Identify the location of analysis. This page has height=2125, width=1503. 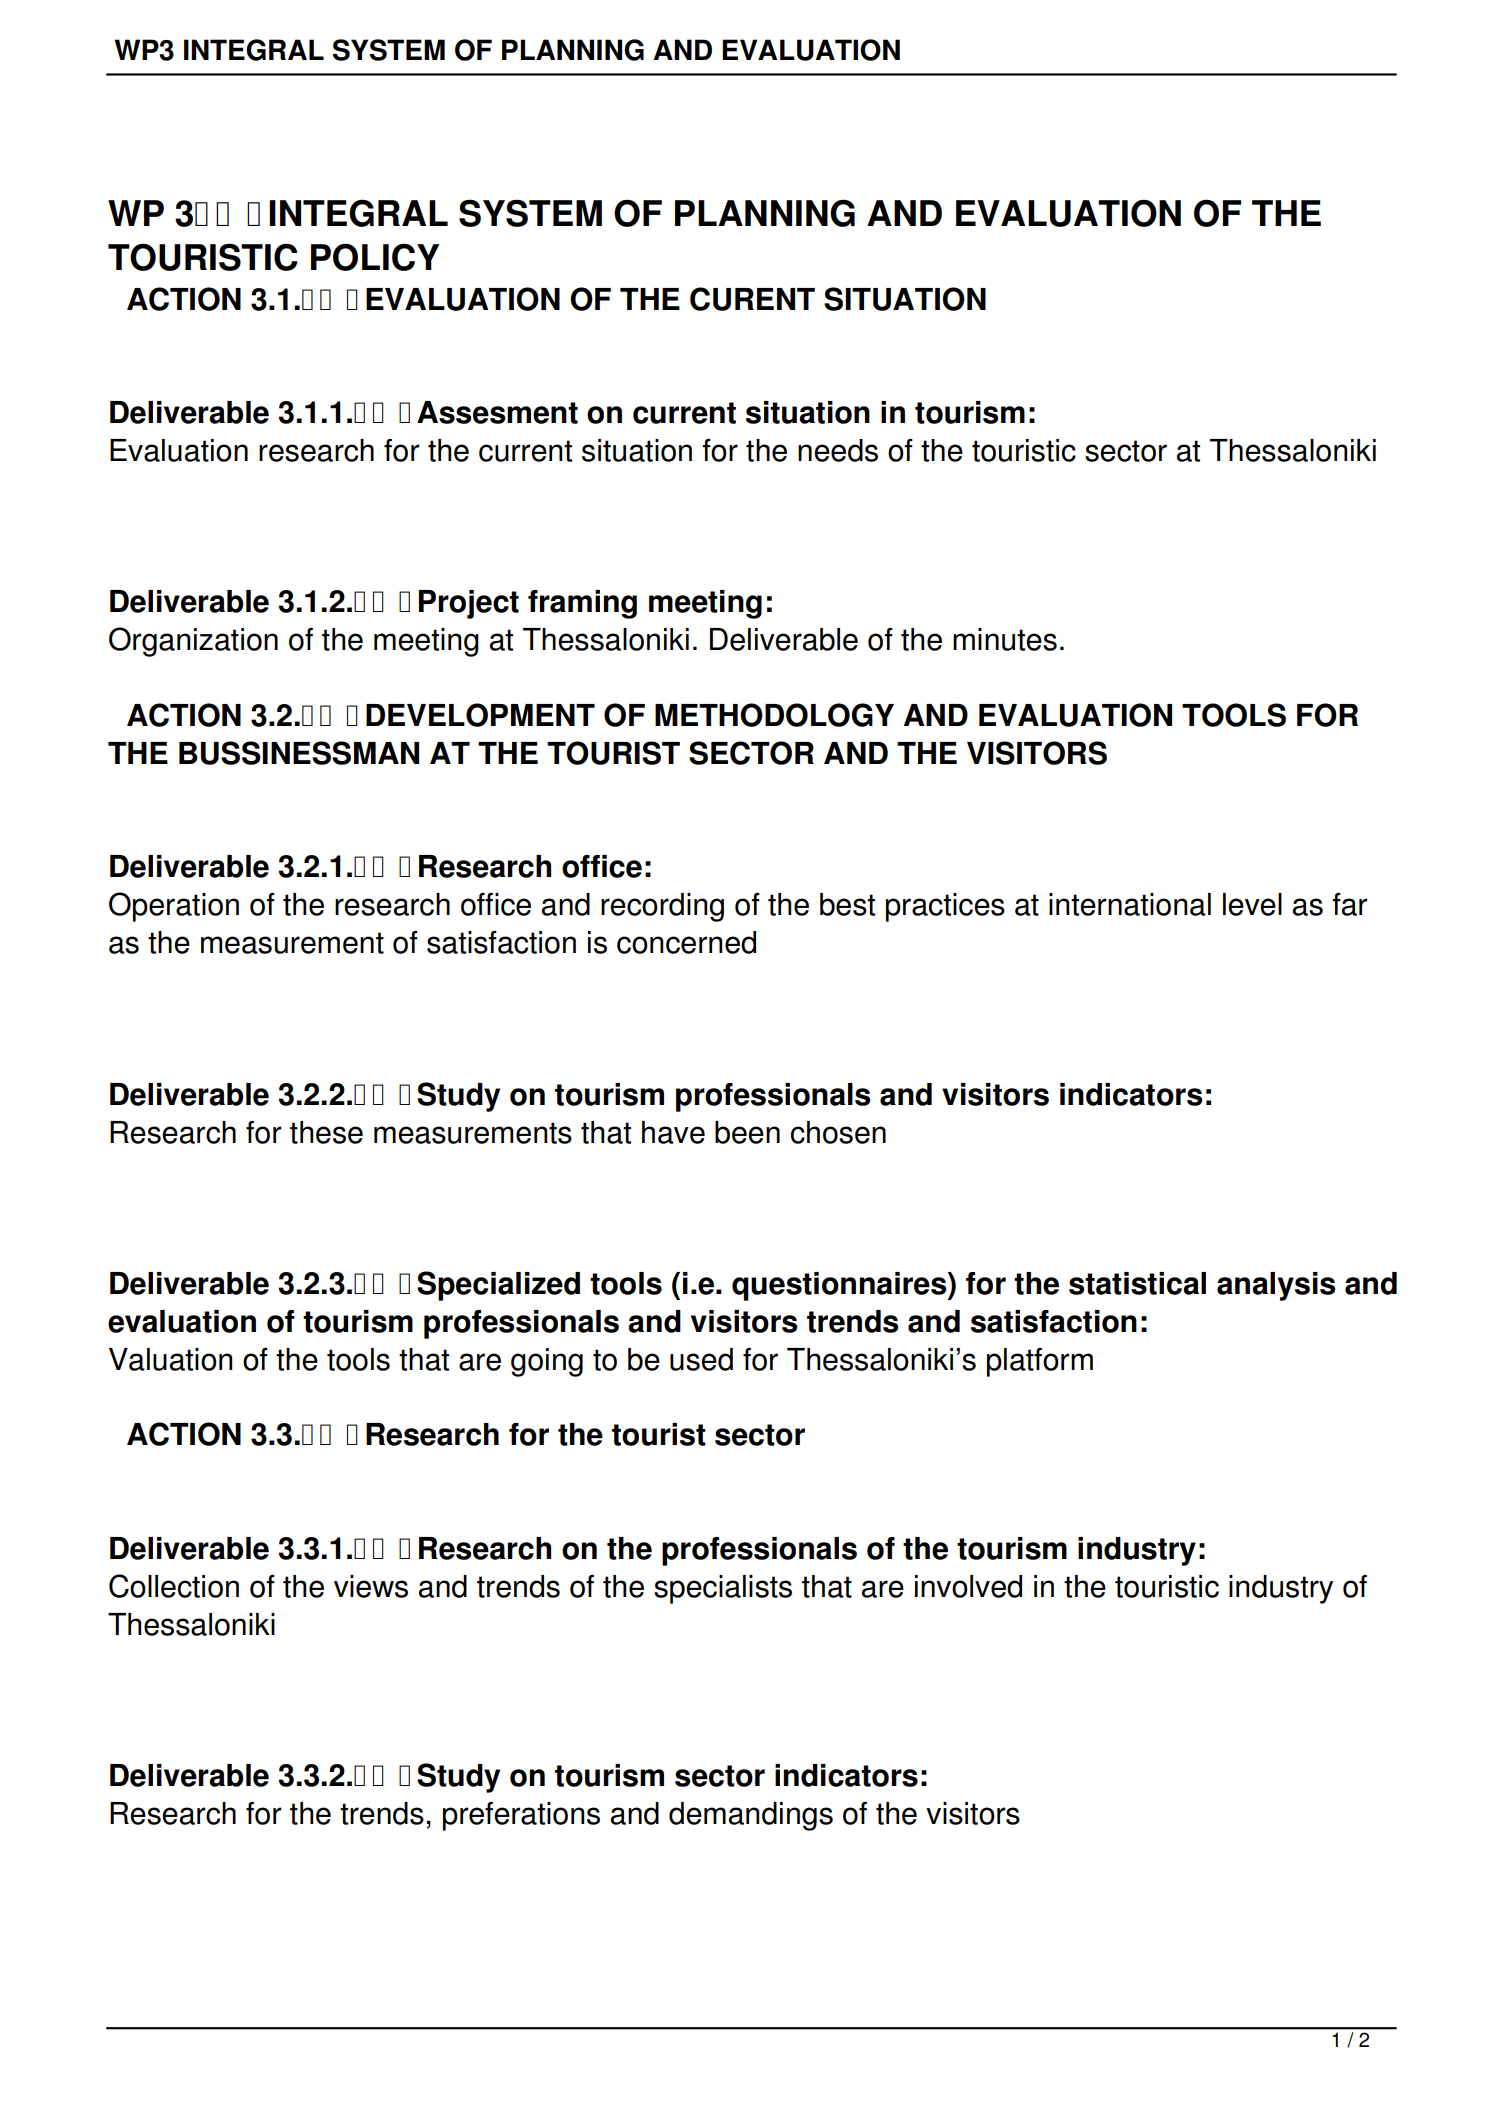
(1276, 1286).
